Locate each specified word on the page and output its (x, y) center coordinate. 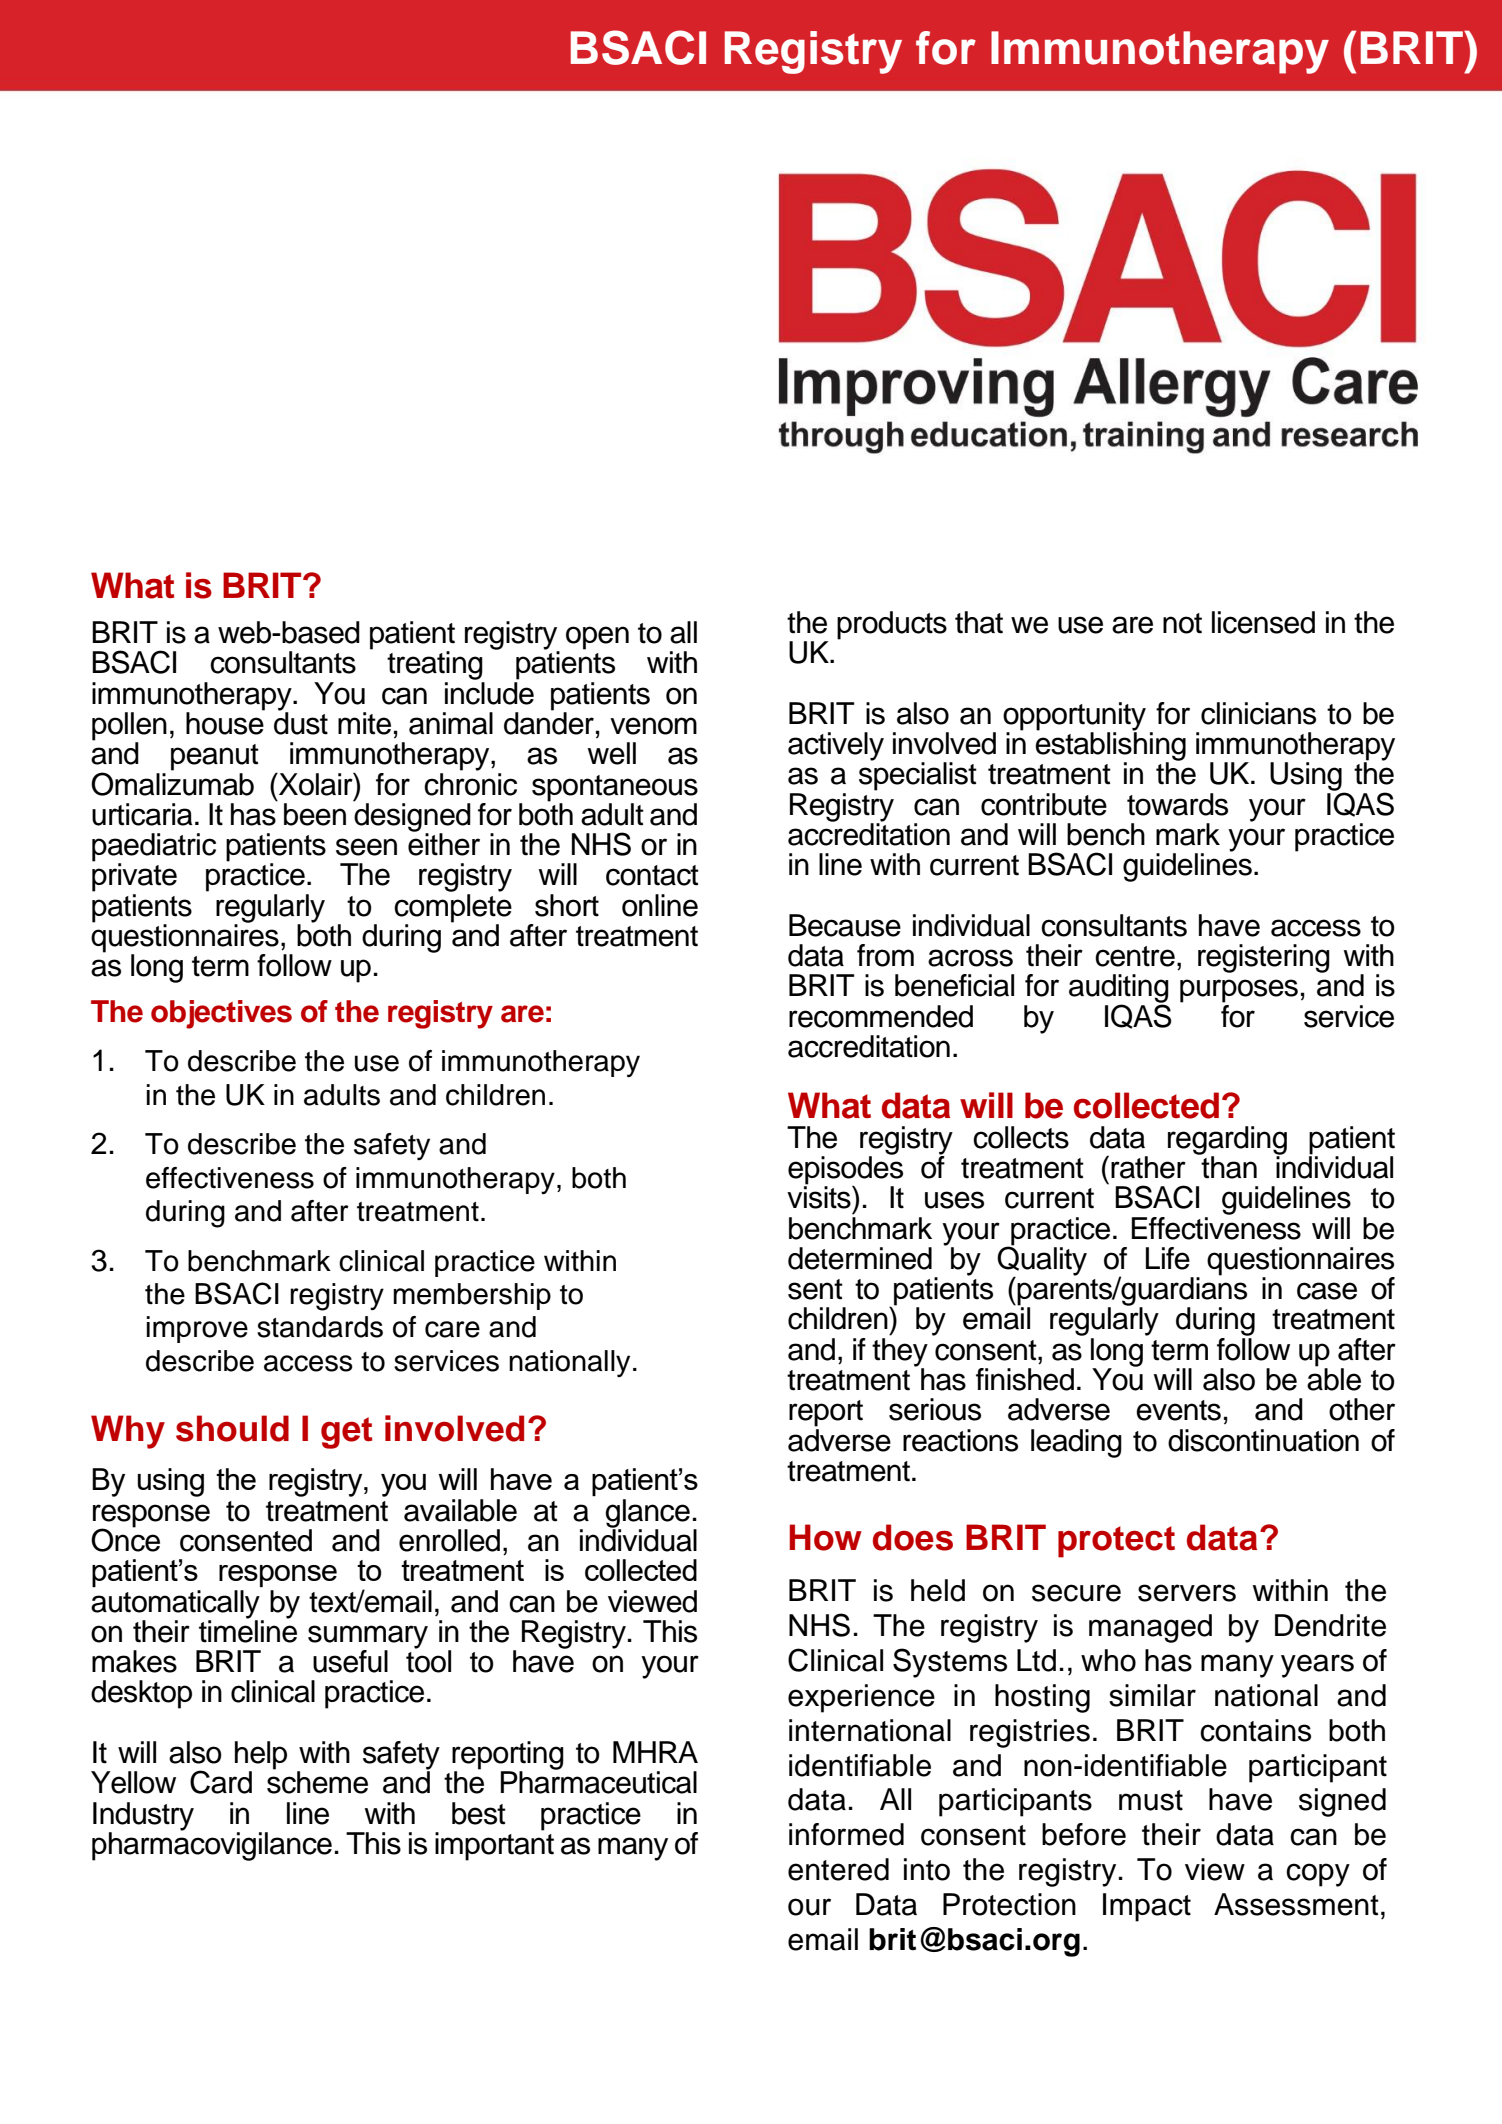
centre (1135, 956)
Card (221, 1782)
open (597, 638)
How (825, 1537)
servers (1187, 1593)
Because (845, 925)
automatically (175, 1604)
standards (320, 1327)
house (225, 722)
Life (1168, 1258)
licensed (1263, 622)
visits (820, 1196)
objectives (221, 1014)
